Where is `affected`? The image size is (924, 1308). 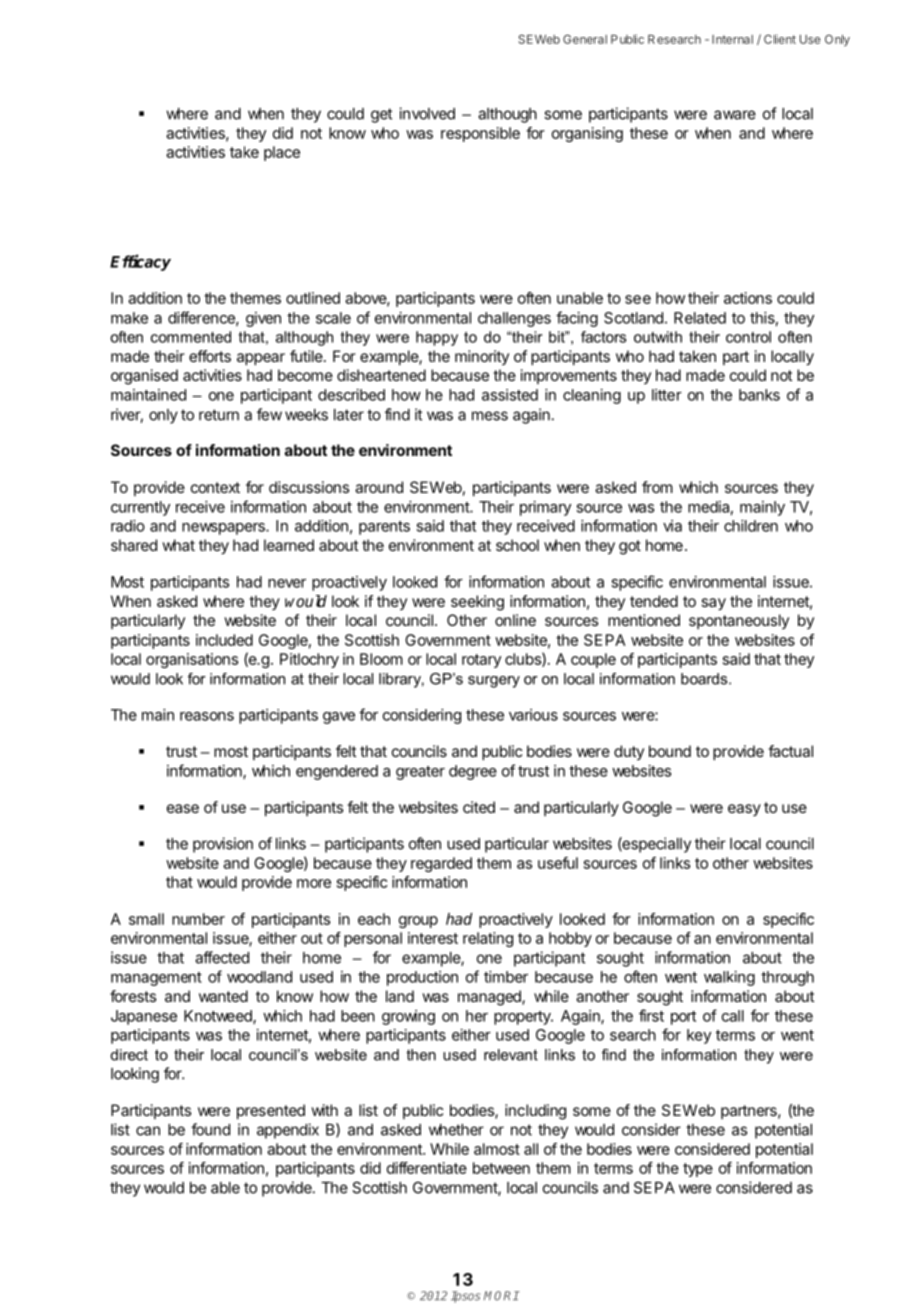 affected is located at coordinates (222, 957).
